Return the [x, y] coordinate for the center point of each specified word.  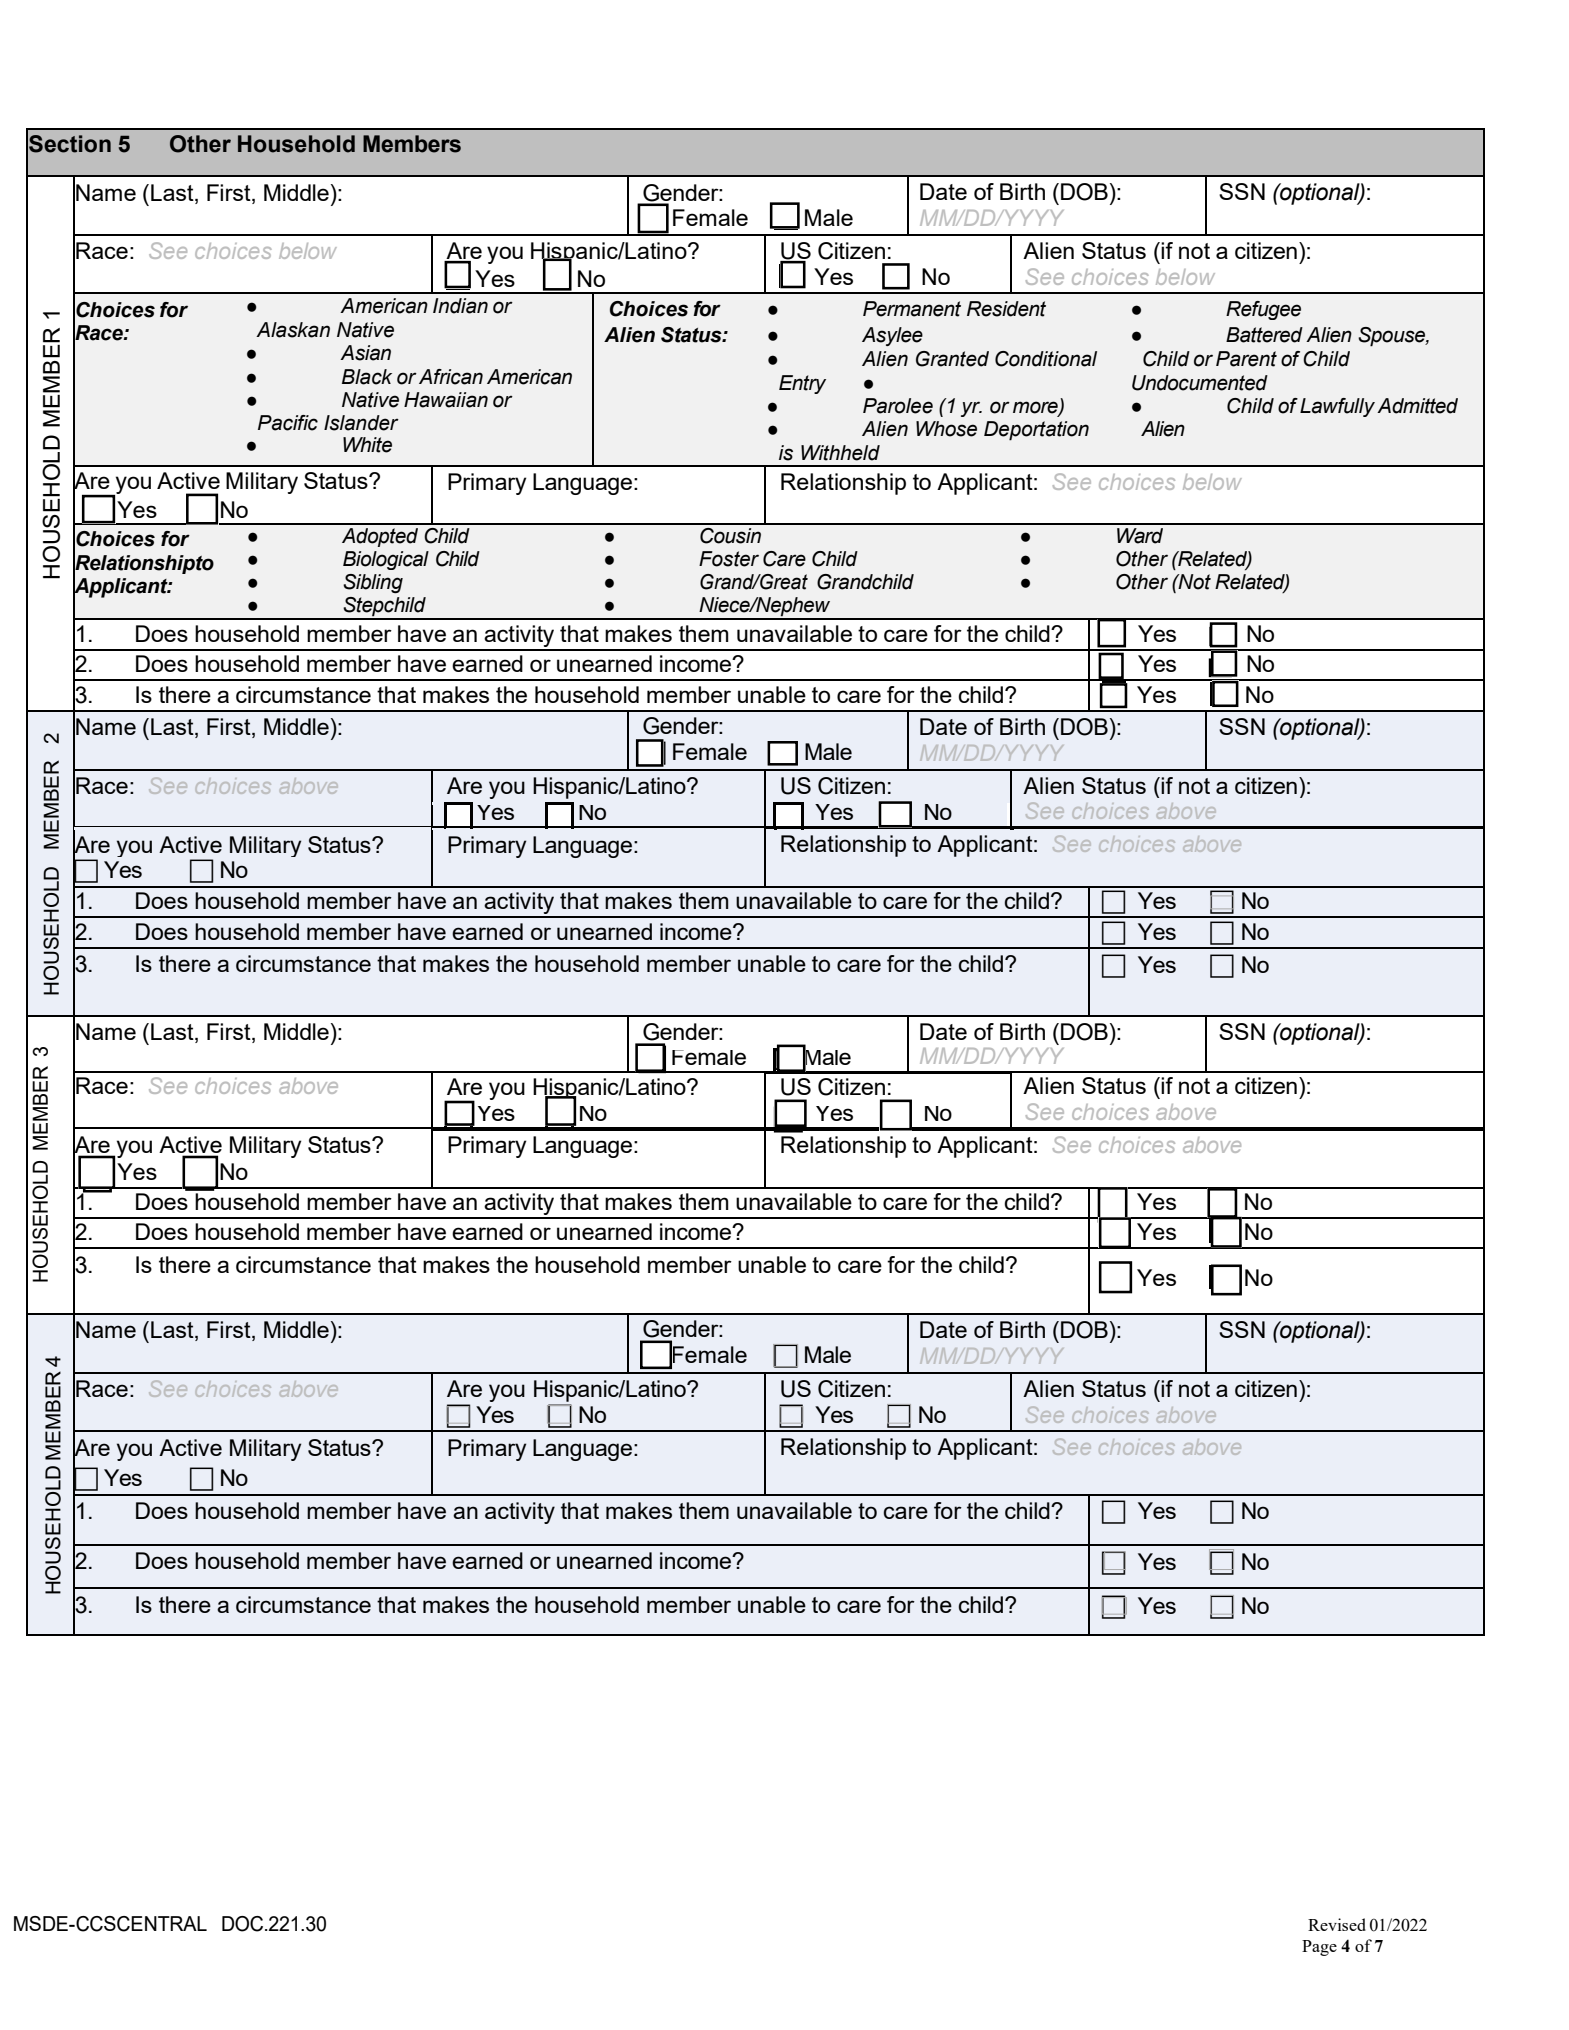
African [451, 377]
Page [1319, 1948]
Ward [1140, 536]
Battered [1264, 335]
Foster [729, 559]
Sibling [373, 583]
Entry [802, 384]
